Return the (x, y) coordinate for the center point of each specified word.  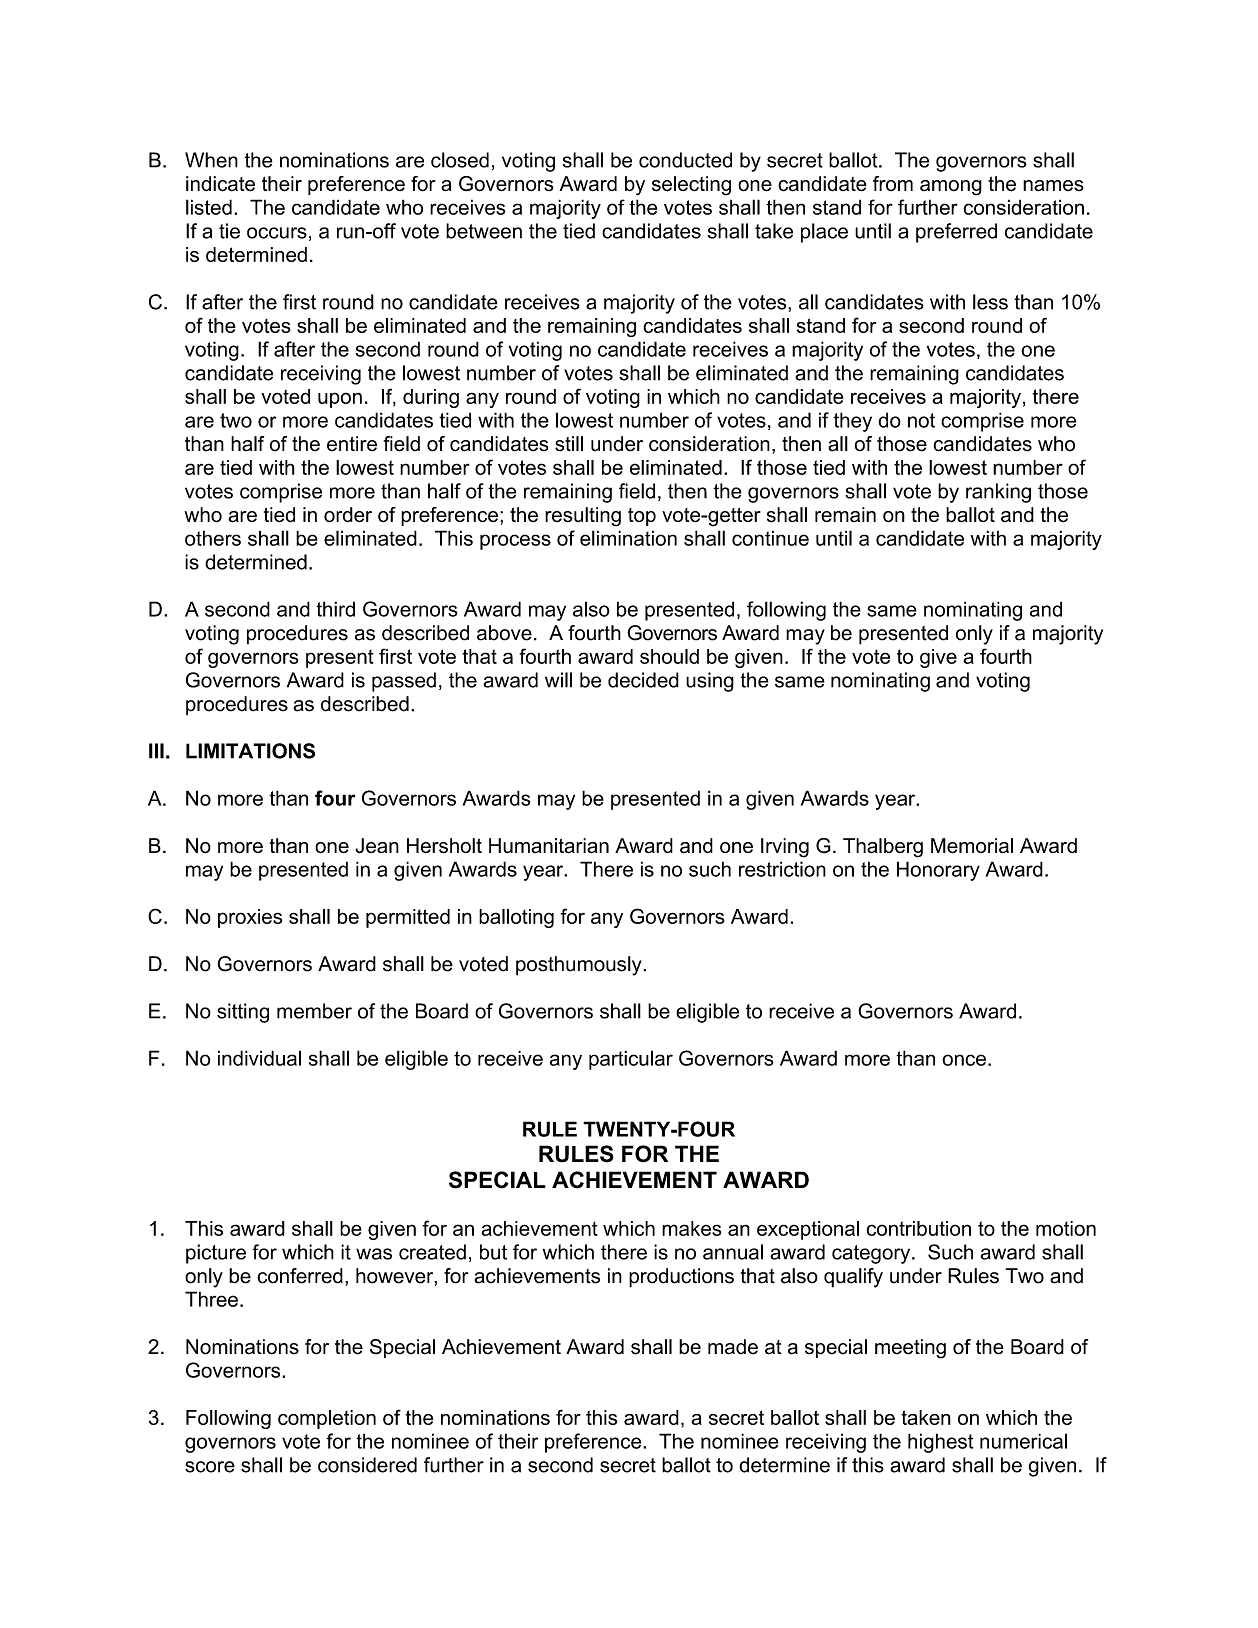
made (733, 1347)
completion (327, 1419)
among (951, 188)
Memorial (972, 846)
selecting (691, 186)
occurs (277, 233)
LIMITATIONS (250, 751)
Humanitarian (549, 846)
